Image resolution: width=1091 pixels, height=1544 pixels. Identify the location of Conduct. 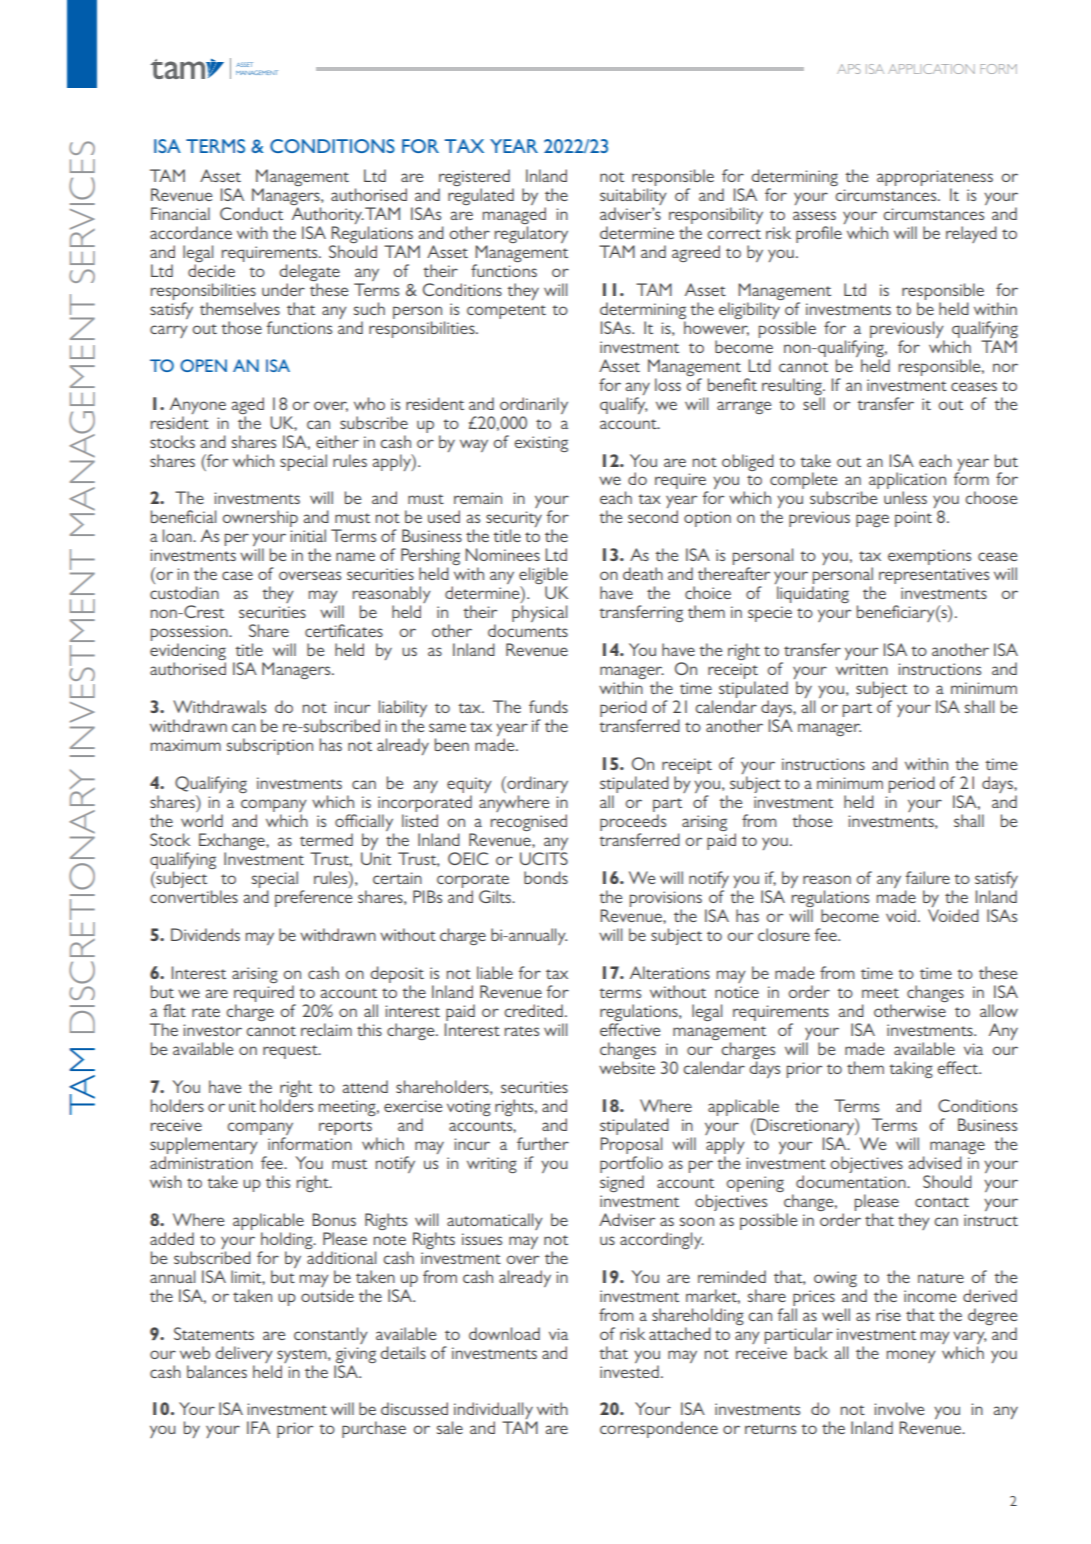
(251, 213).
